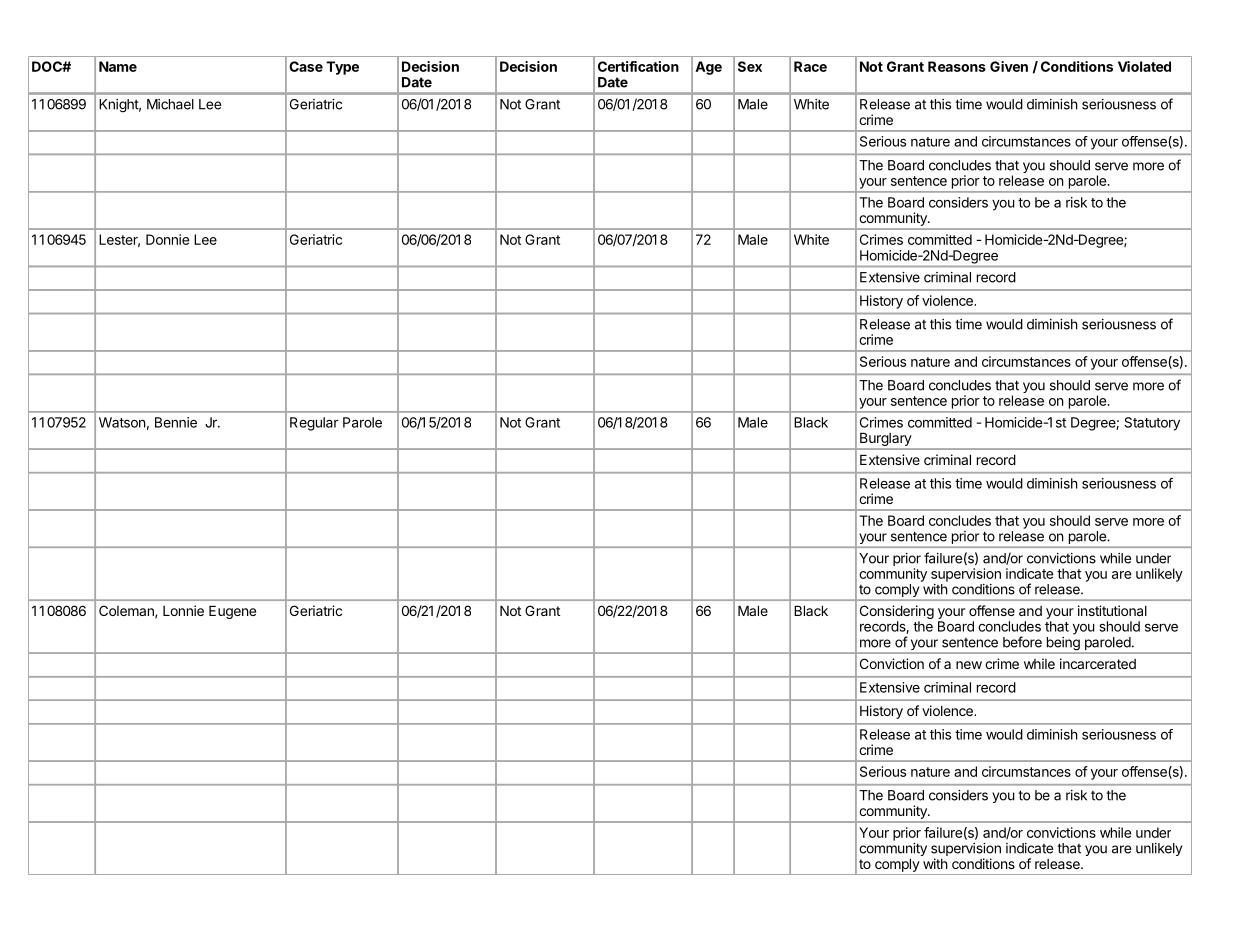 The image size is (1233, 952). What do you see at coordinates (1152, 424) in the document?
I see `Statutory` at bounding box center [1152, 424].
